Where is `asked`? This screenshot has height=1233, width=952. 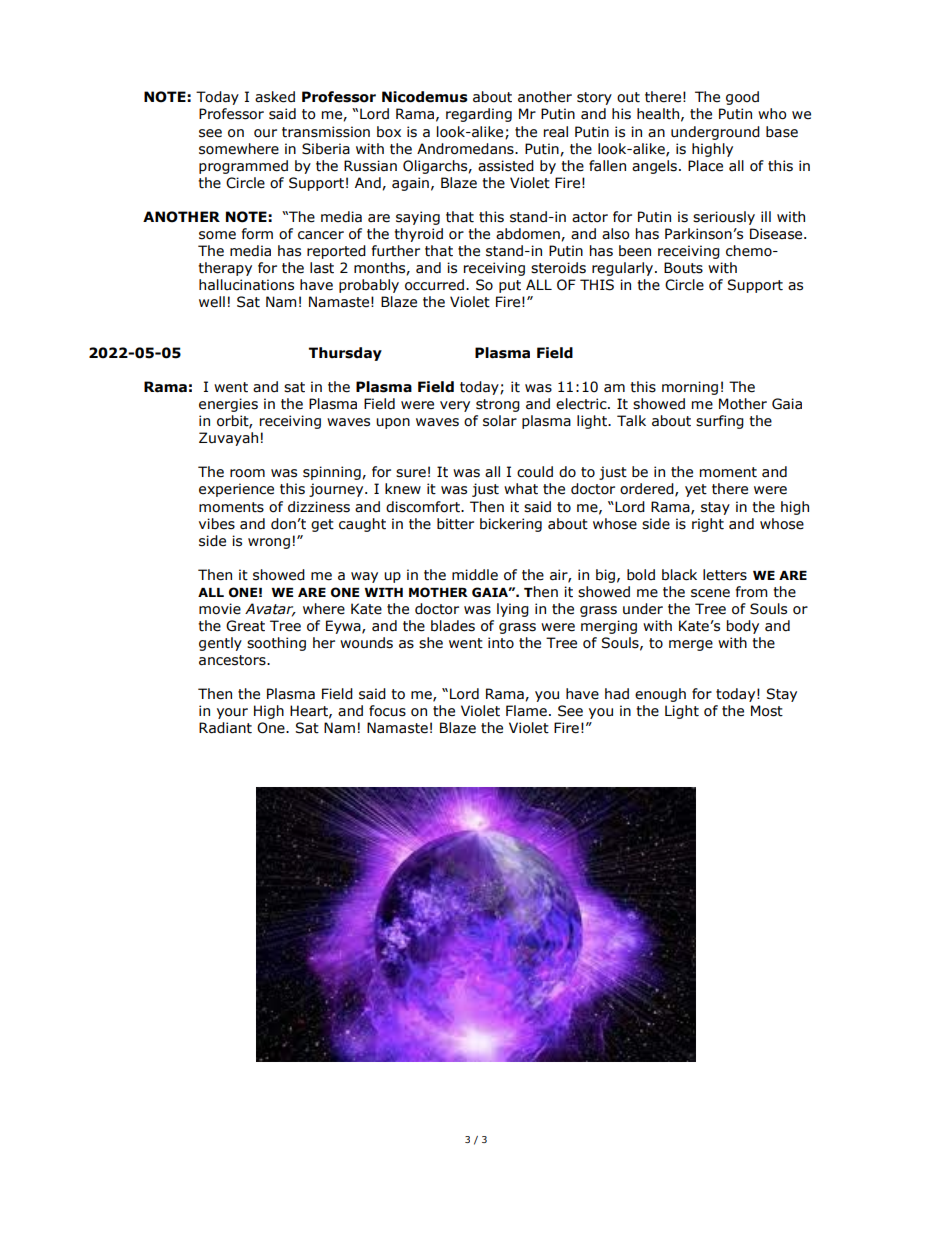
asked is located at coordinates (275, 97).
